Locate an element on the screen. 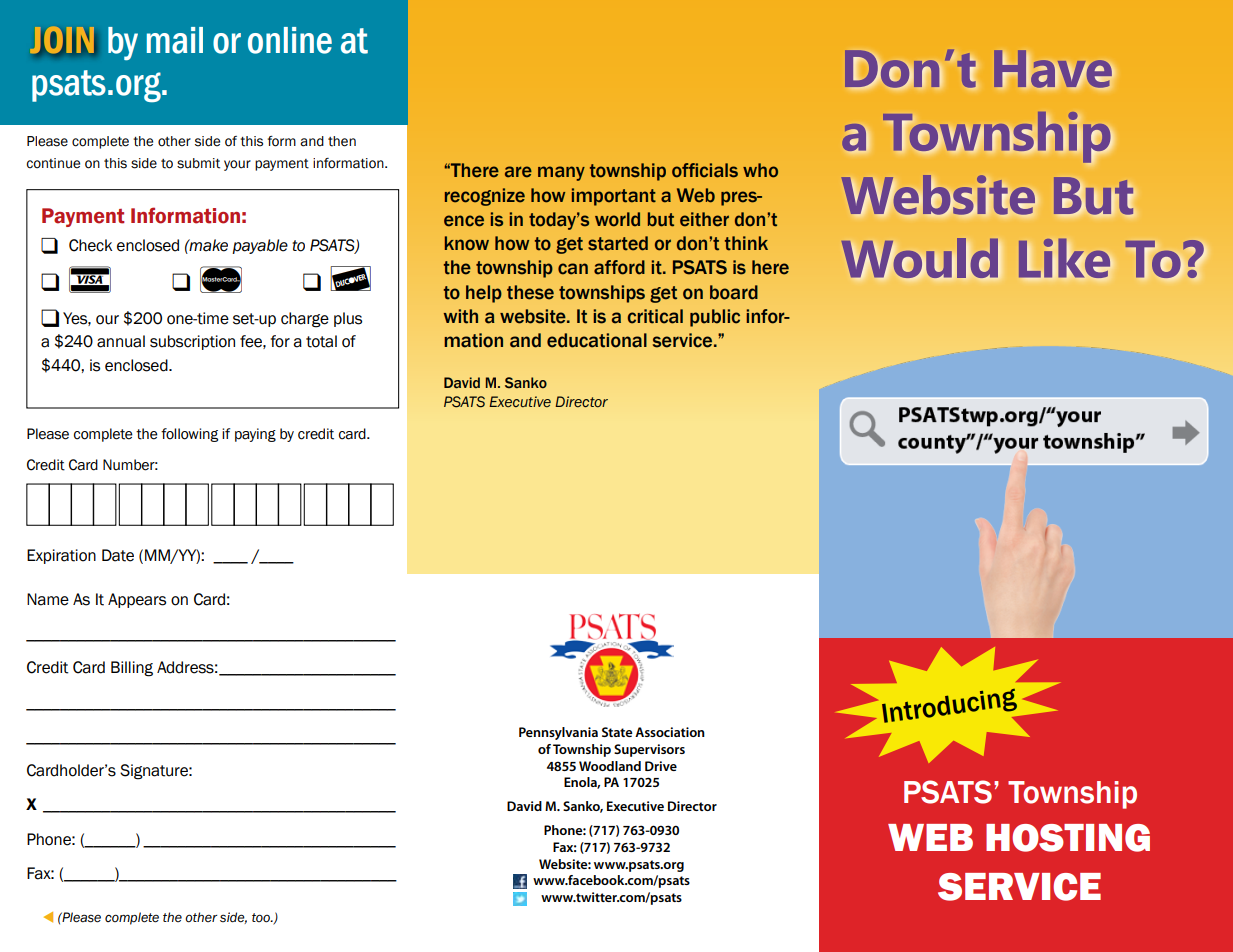  Check is located at coordinates (90, 245).
